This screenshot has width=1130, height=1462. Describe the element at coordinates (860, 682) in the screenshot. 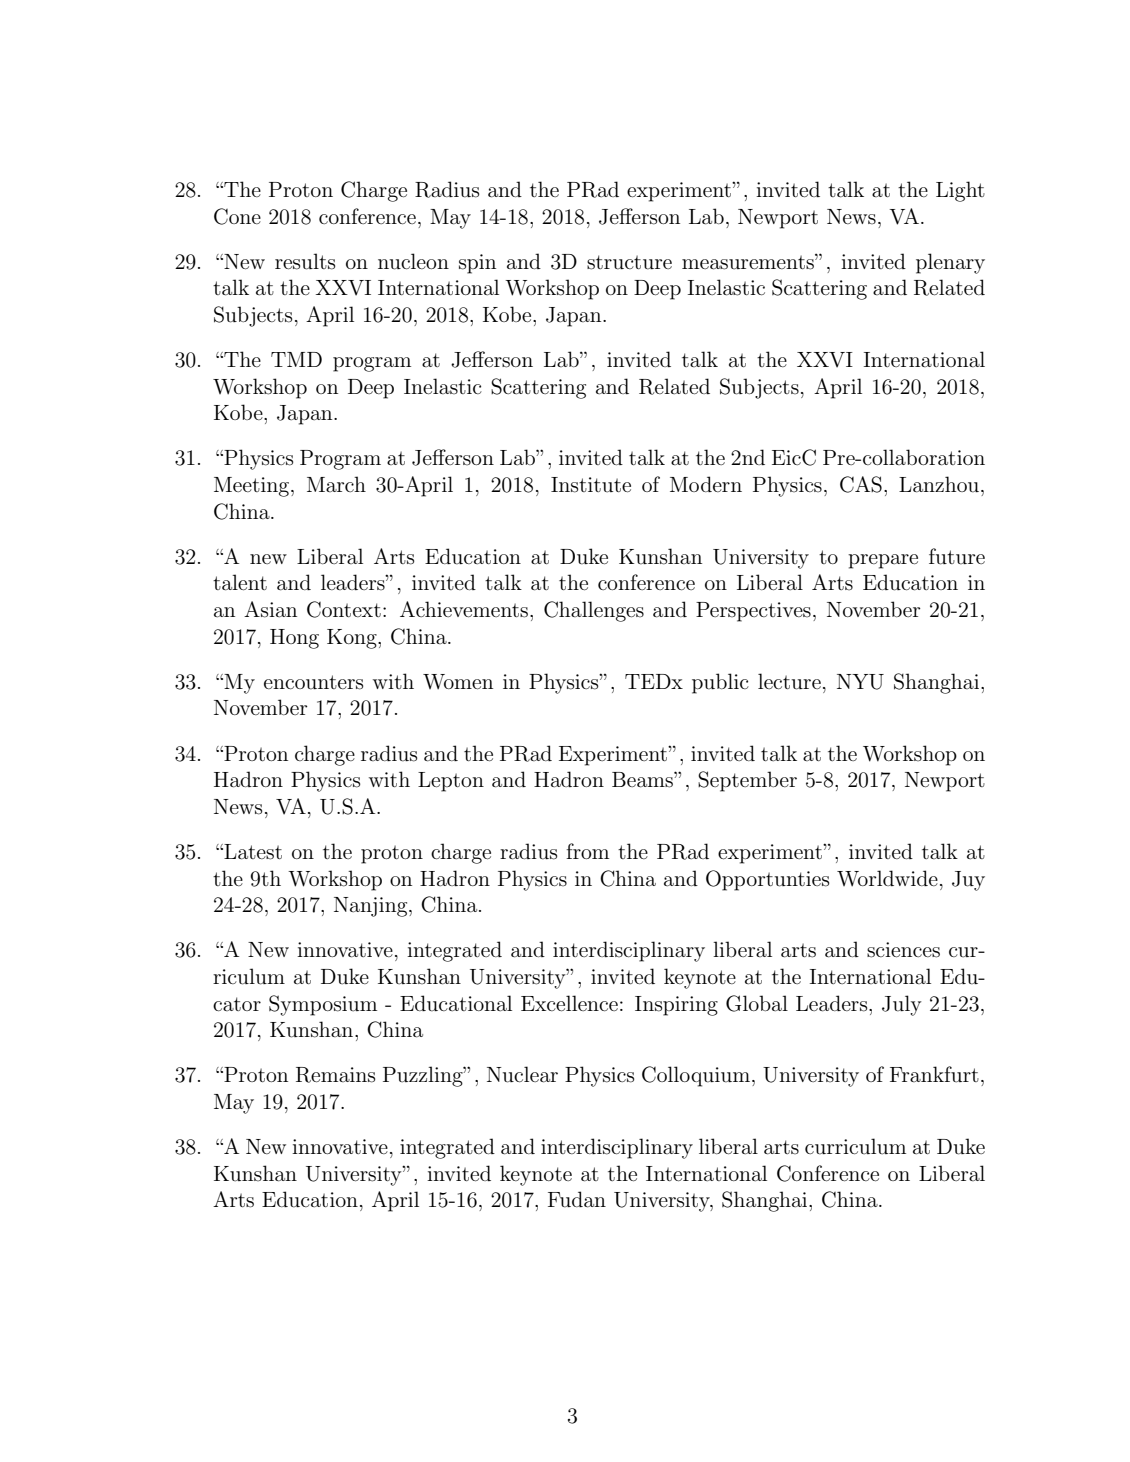

I see `NYU` at that location.
